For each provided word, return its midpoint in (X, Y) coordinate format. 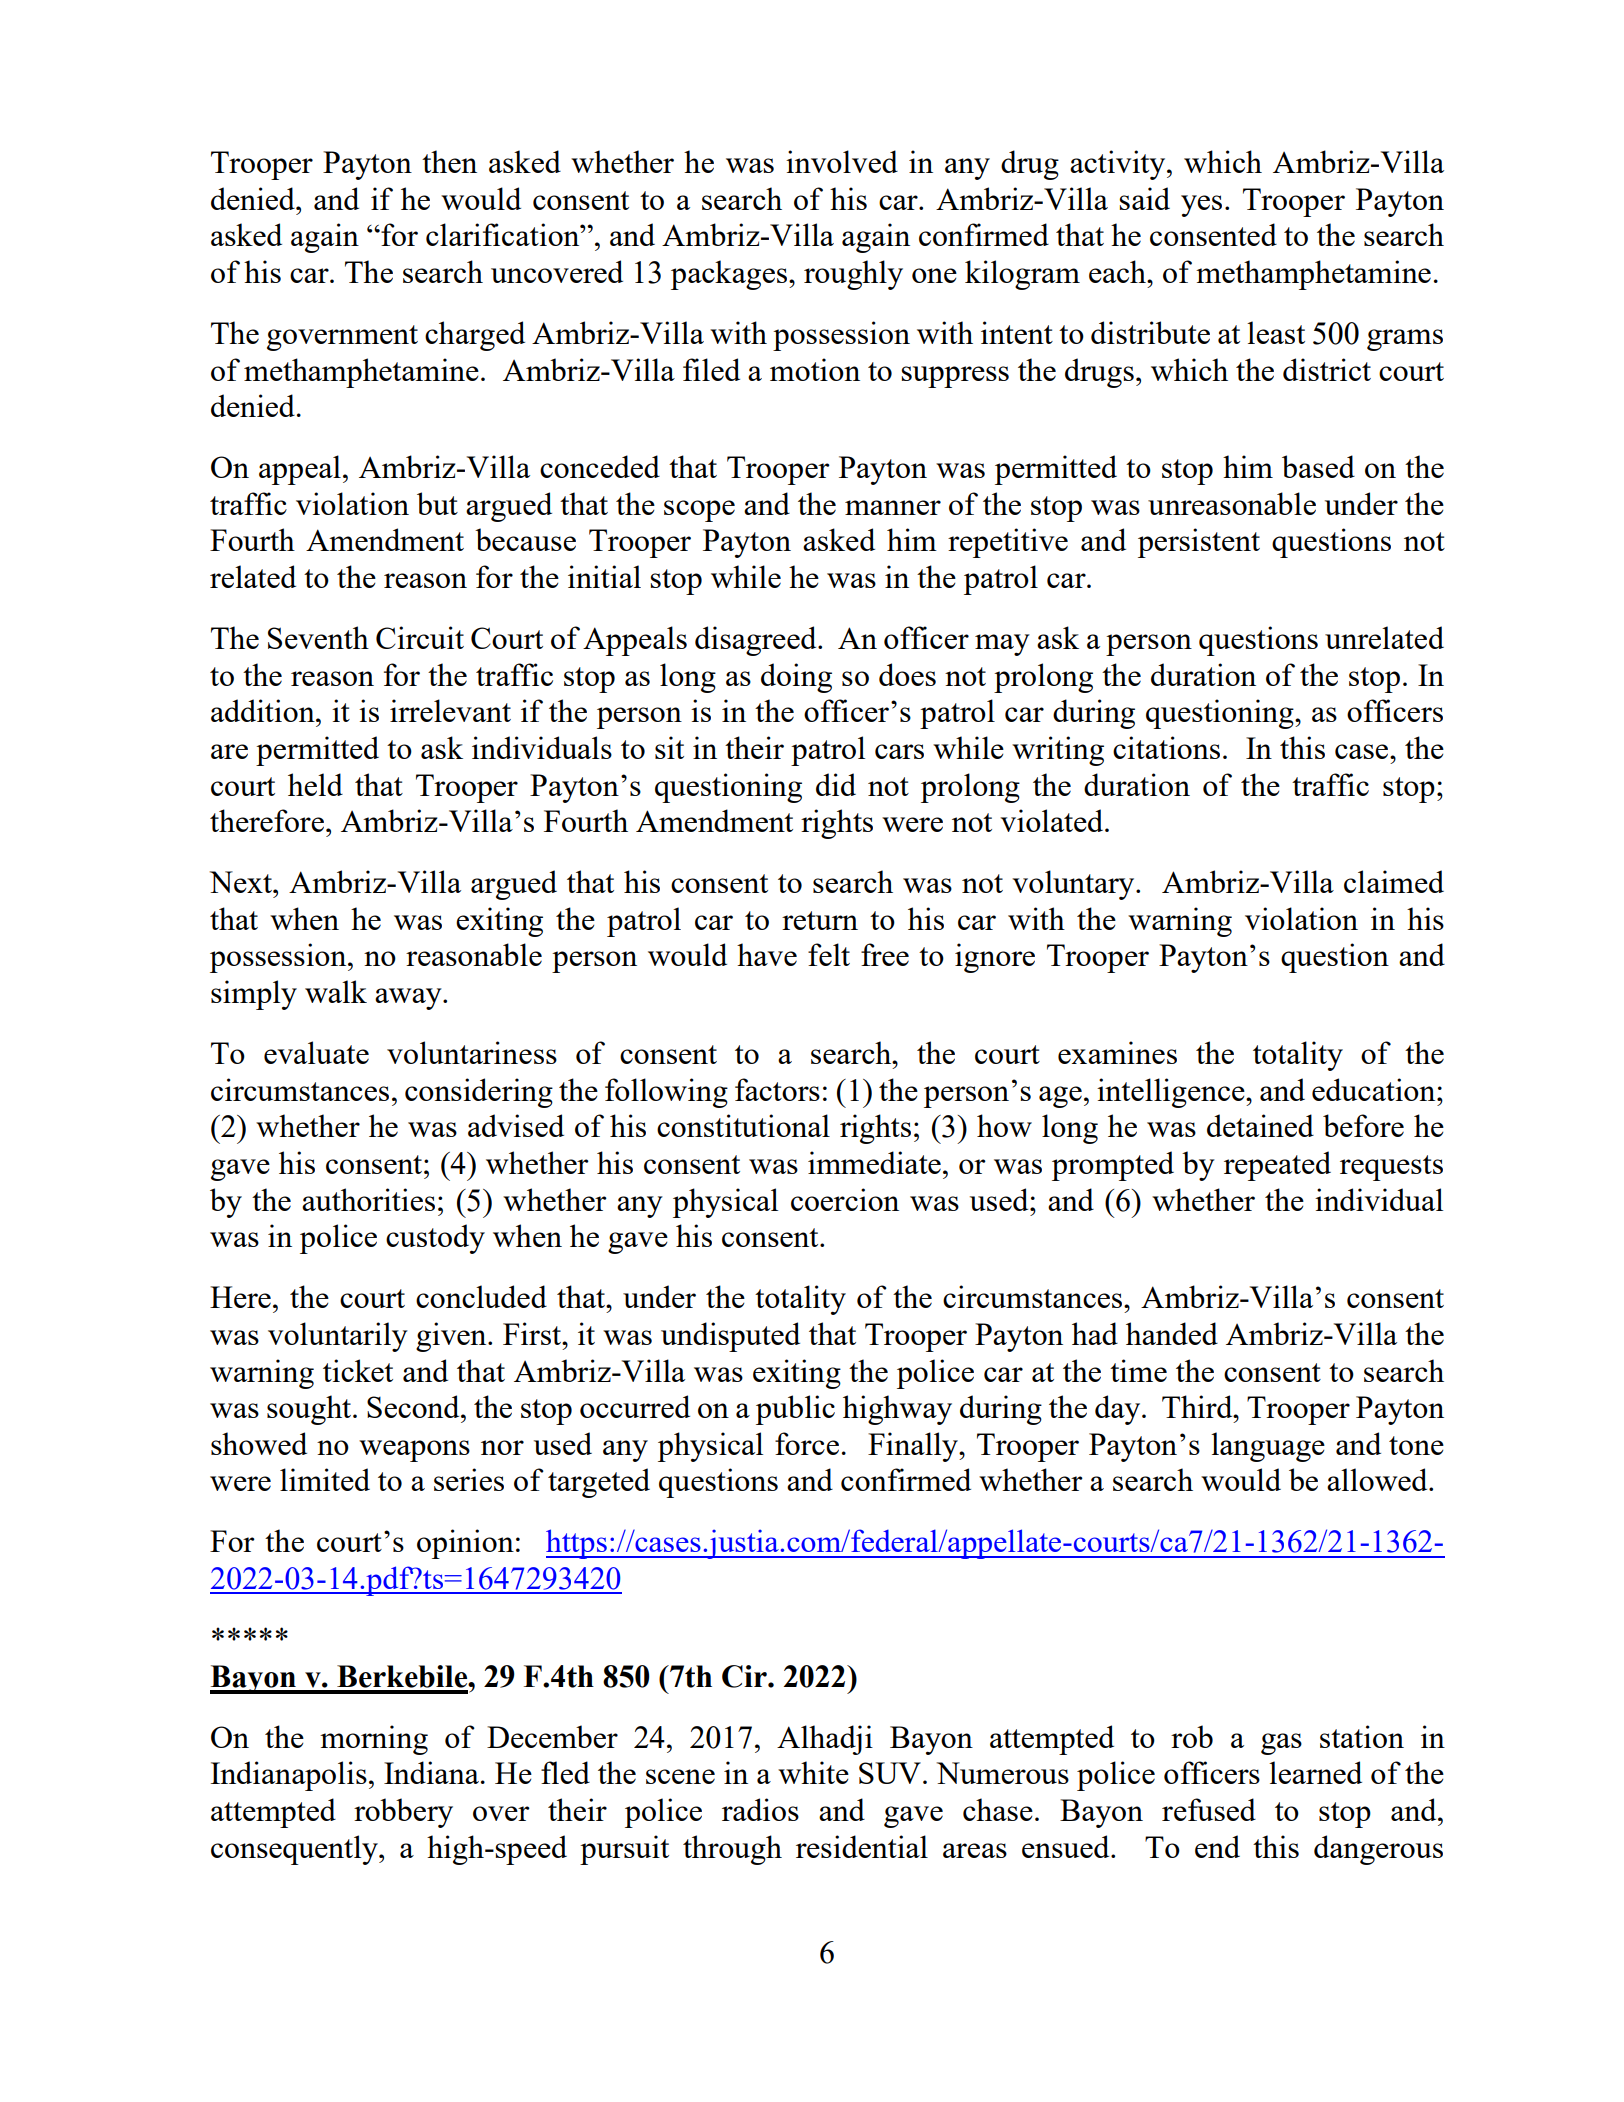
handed (1172, 1333)
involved (842, 161)
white (813, 1772)
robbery (403, 1813)
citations (1166, 747)
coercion (845, 1199)
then (449, 161)
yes (1201, 206)
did (836, 784)
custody (435, 1239)
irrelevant (450, 710)
